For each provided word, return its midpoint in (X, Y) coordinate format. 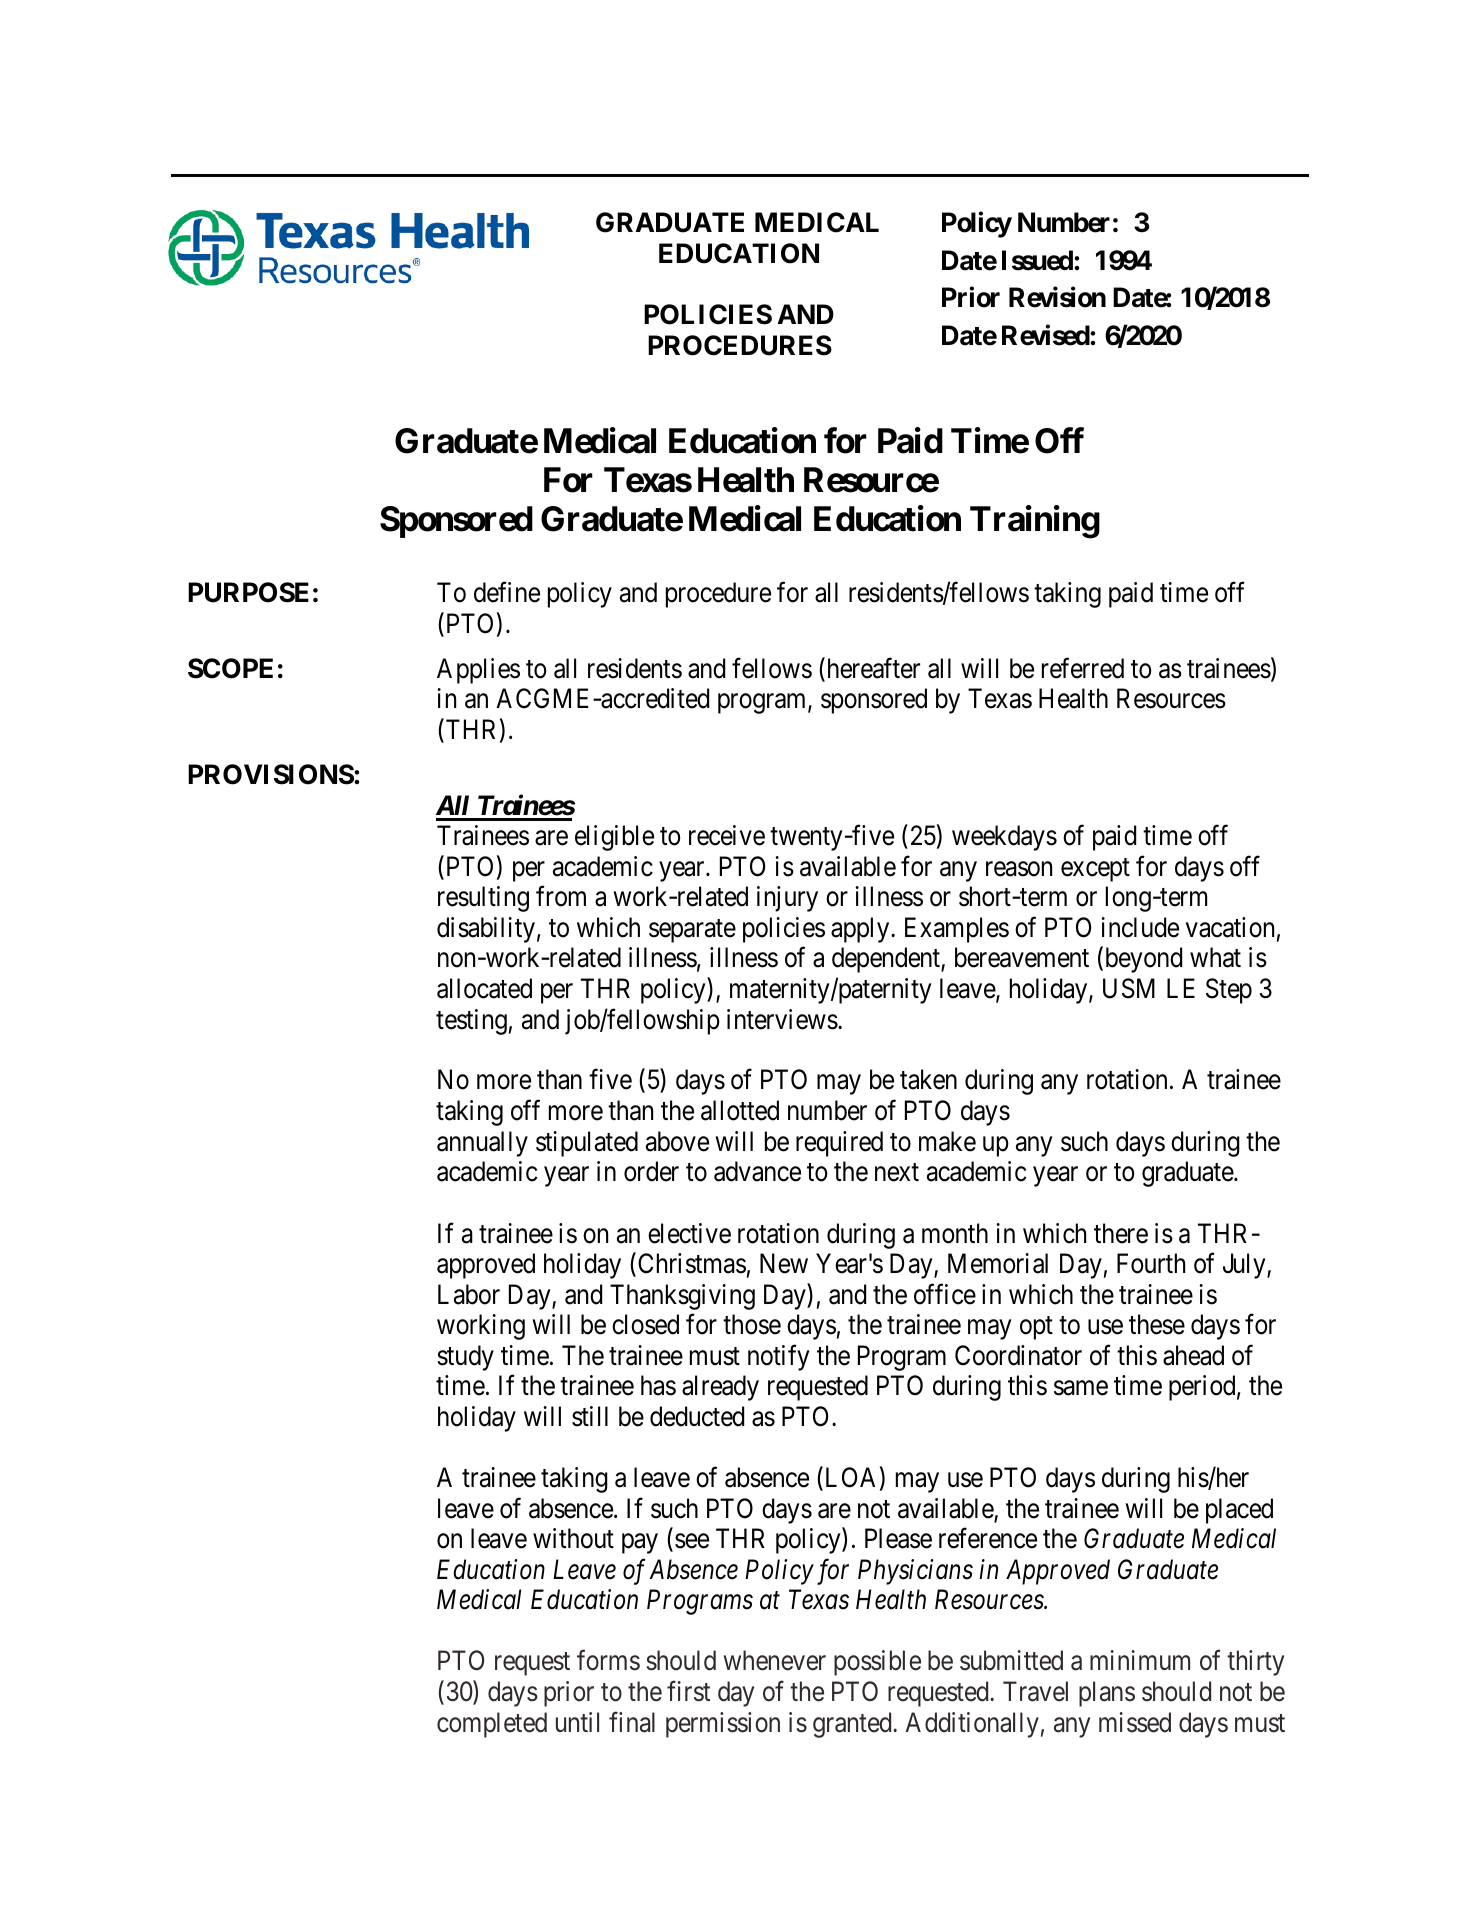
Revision (1057, 297)
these (1157, 1324)
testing (471, 1022)
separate (692, 931)
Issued (1038, 260)
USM (1129, 988)
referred (1083, 668)
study (465, 1358)
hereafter (872, 669)
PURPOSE (248, 592)
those (752, 1324)
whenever (775, 1660)
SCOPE (230, 668)
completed (492, 1725)
